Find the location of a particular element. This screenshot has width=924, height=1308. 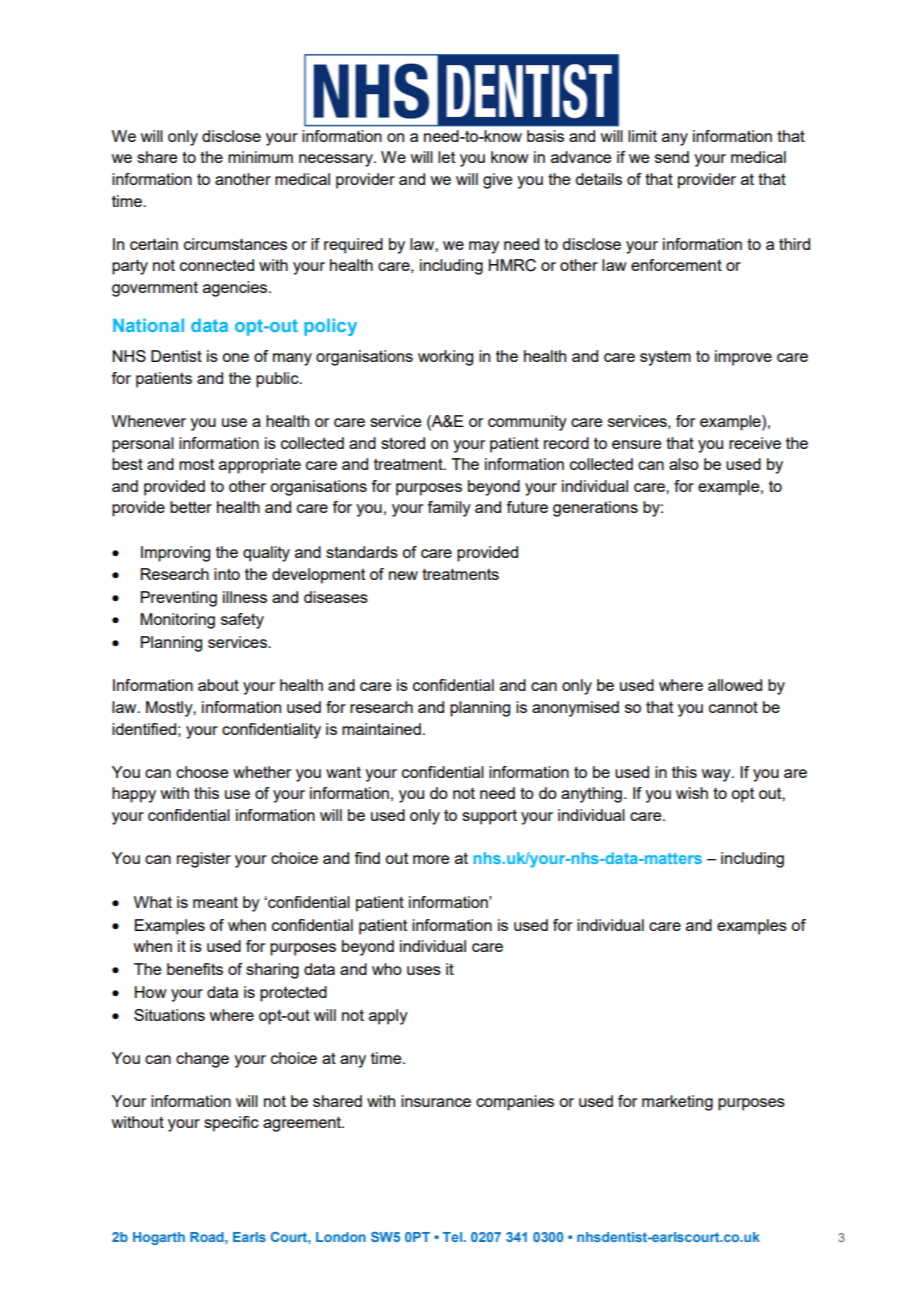

maintained is located at coordinates (381, 729).
